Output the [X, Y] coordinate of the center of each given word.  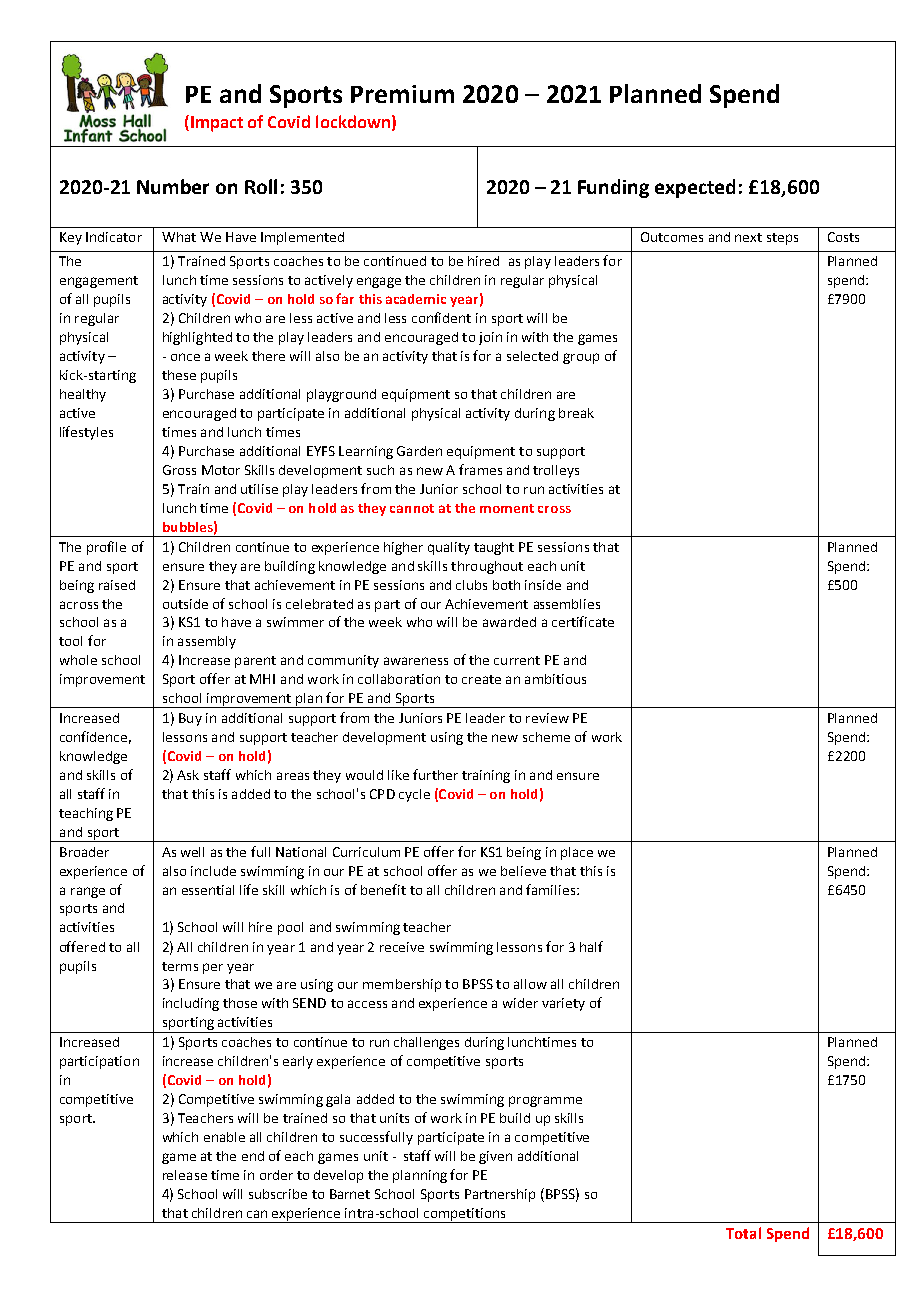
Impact [217, 124]
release [185, 1175]
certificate [583, 621]
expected [695, 188]
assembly [207, 642]
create [481, 679]
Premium [402, 94]
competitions [465, 1215]
